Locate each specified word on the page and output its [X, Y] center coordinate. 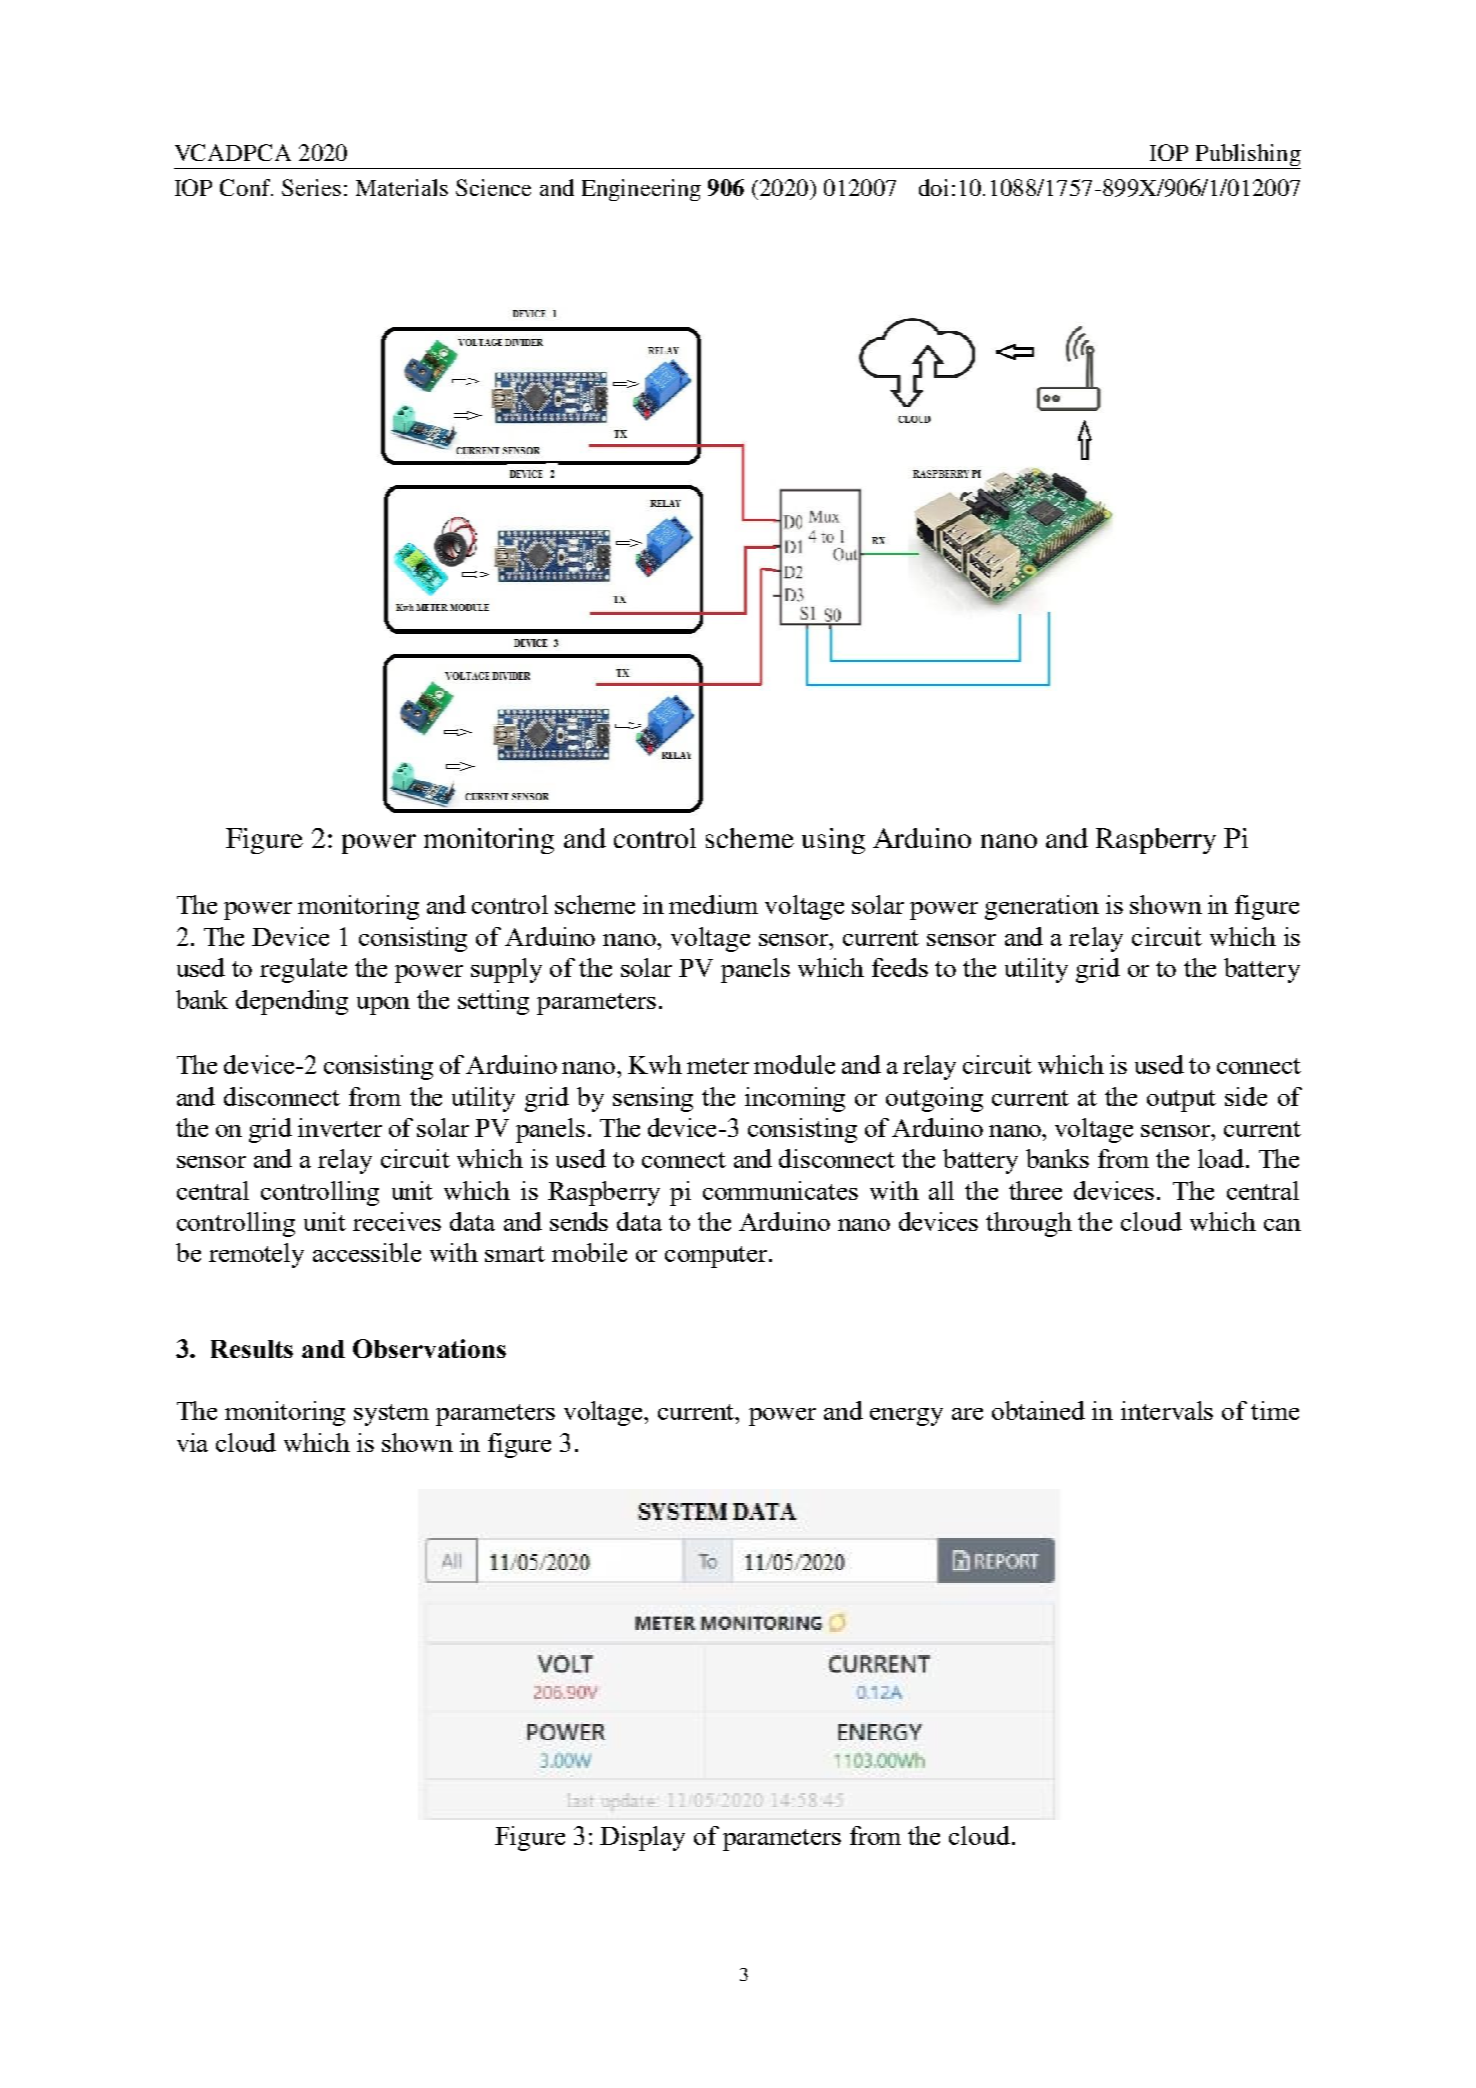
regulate [303, 970]
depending [292, 1002]
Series [311, 187]
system [391, 1415]
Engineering [641, 190]
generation [1042, 907]
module [794, 1064]
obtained [1038, 1410]
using [833, 841]
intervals [1167, 1410]
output [1181, 1101]
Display [642, 1838]
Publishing [1247, 156]
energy [906, 1417]
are [967, 1414]
